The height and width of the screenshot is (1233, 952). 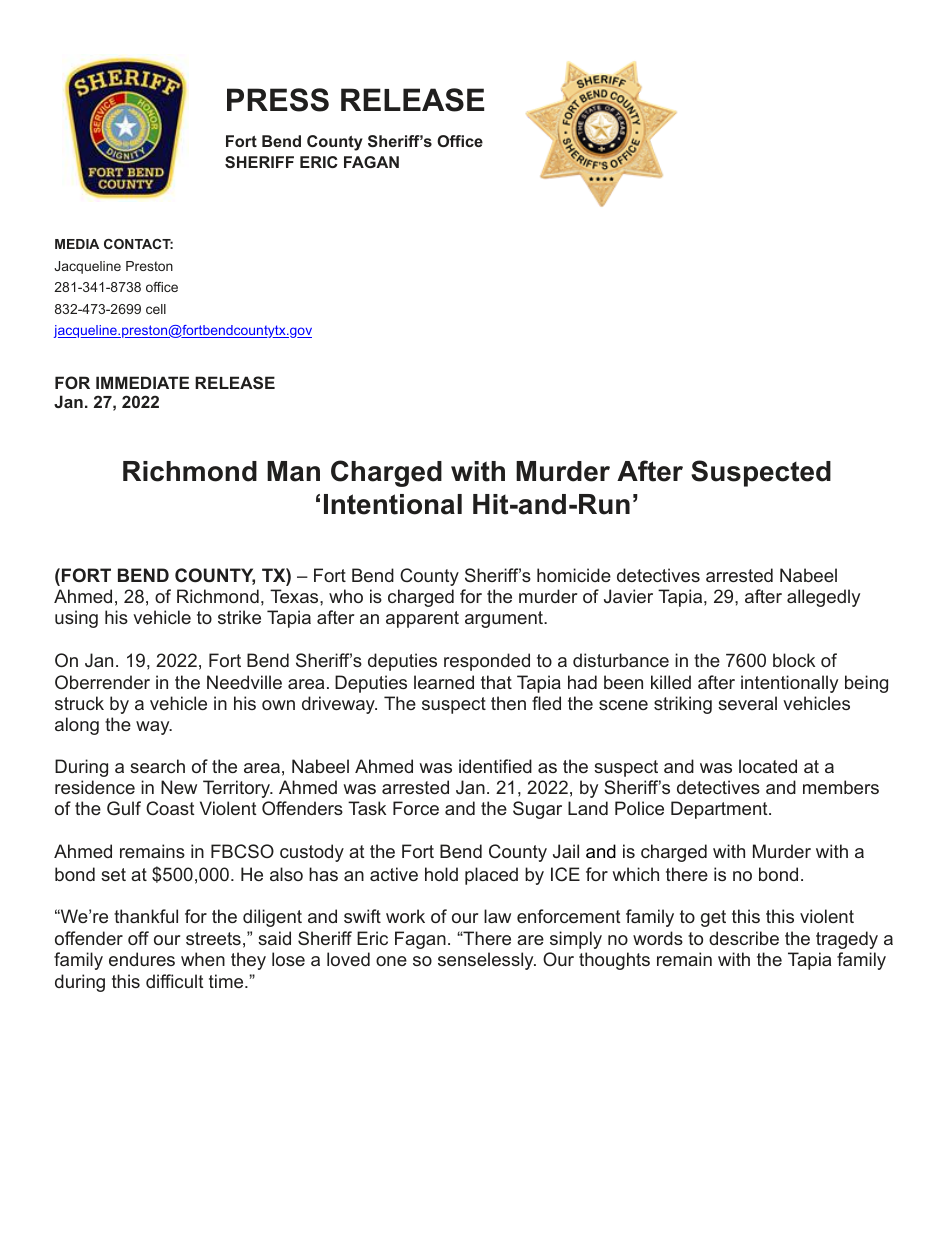 I want to click on senselessly, so click(x=487, y=961).
